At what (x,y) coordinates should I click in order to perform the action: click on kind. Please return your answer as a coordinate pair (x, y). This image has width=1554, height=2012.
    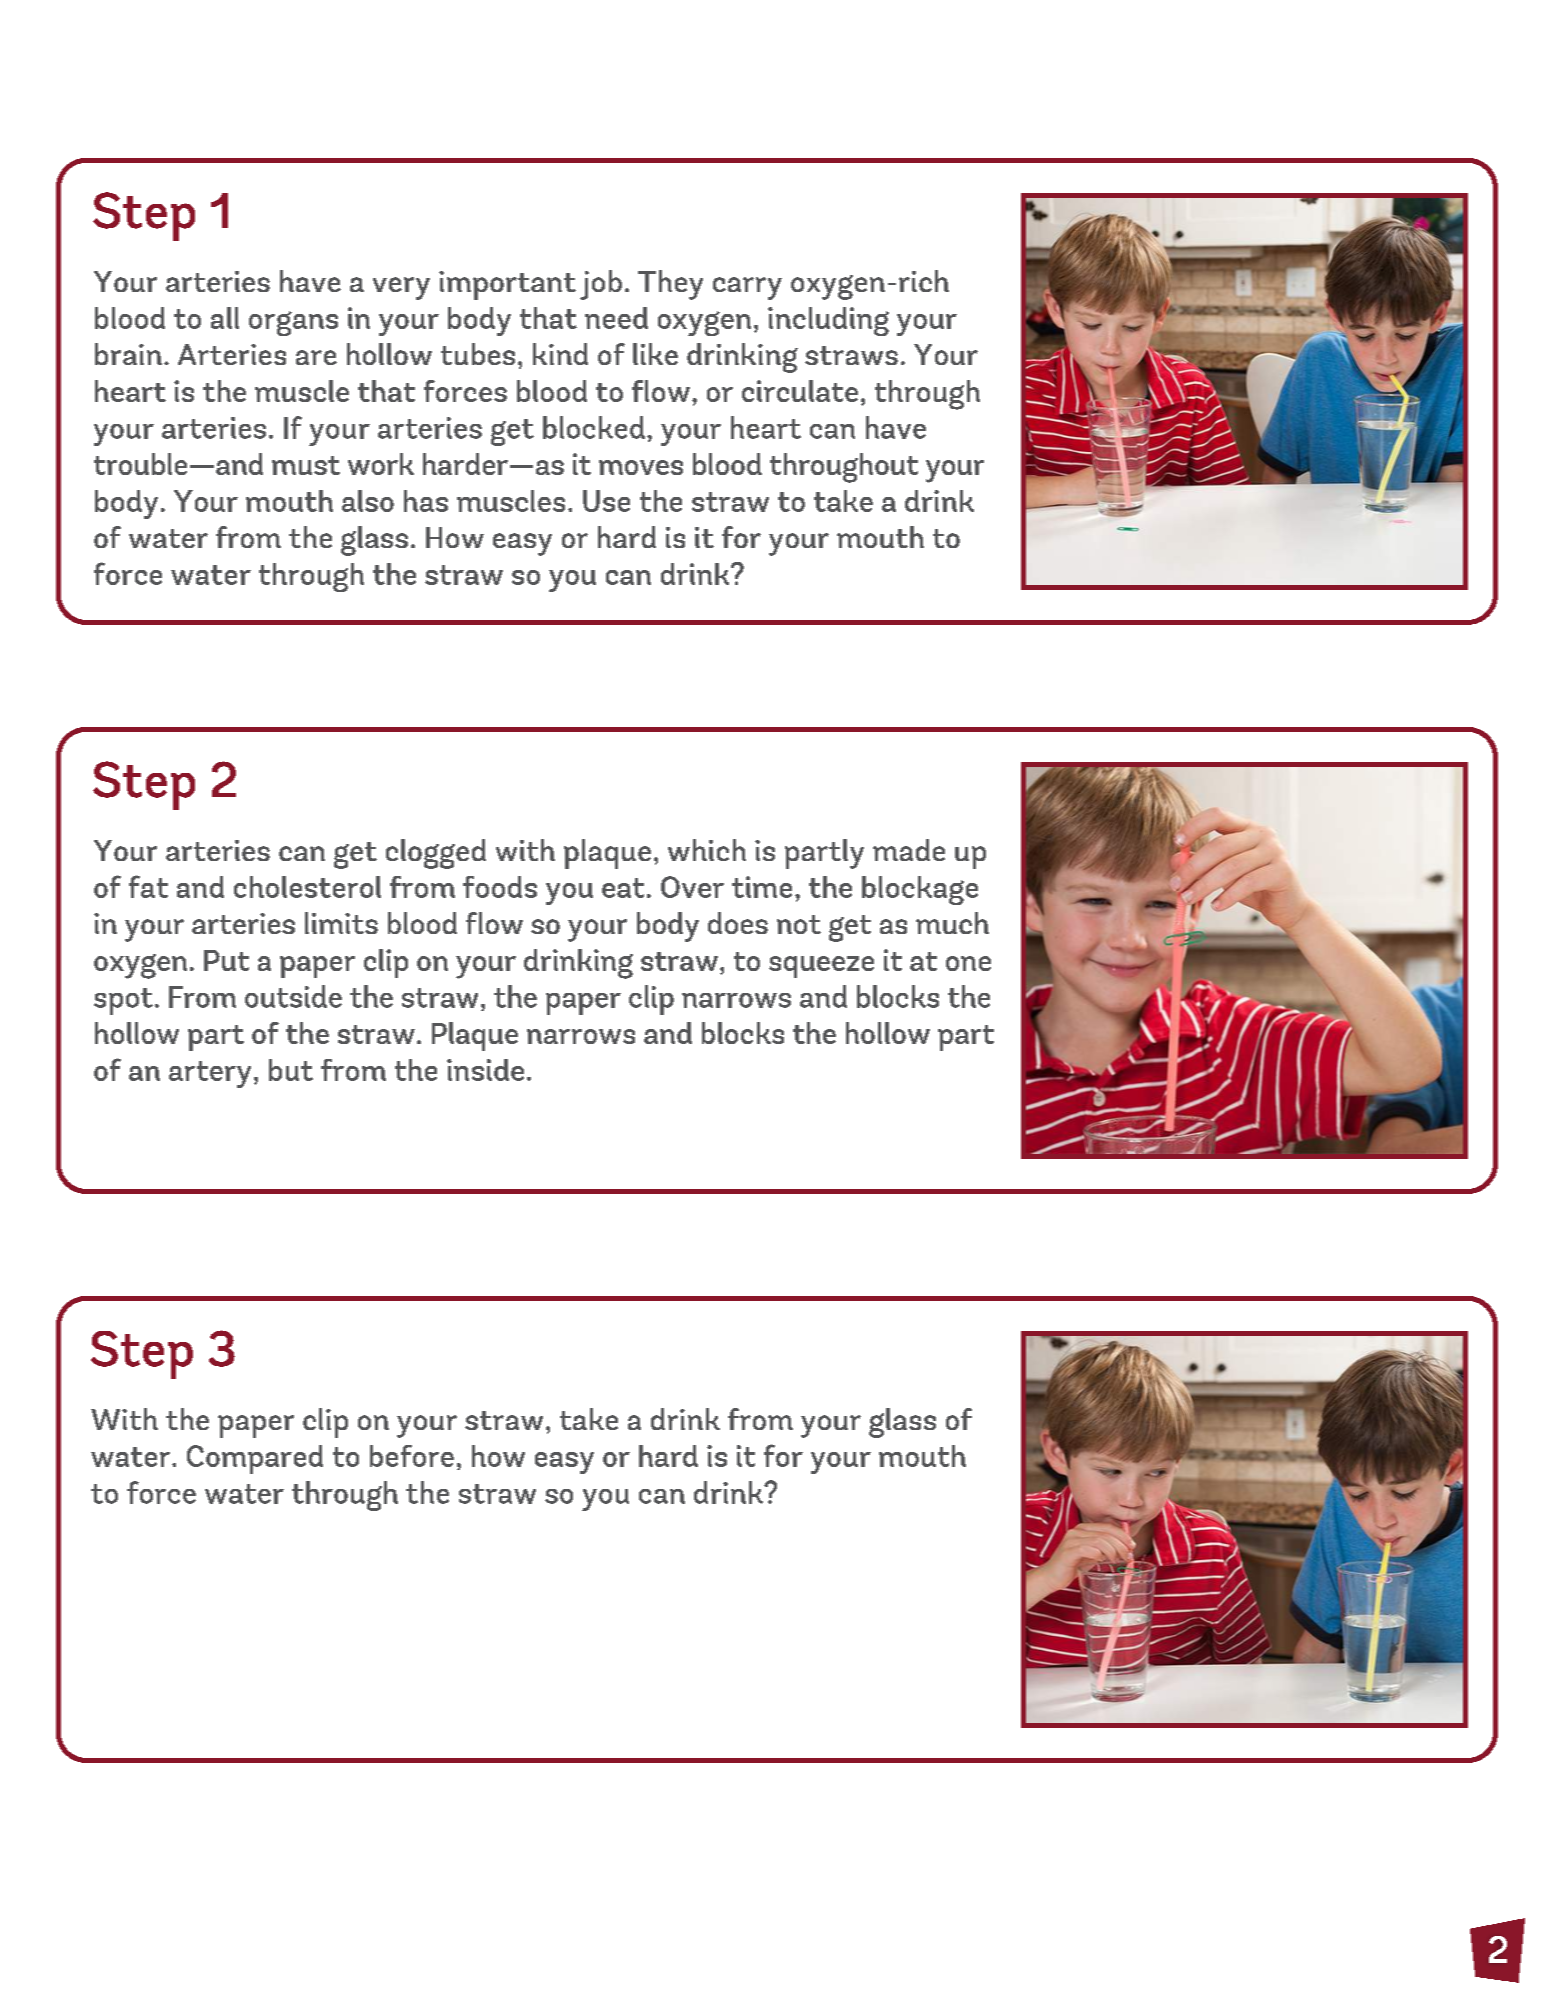
    Looking at the image, I should click on (560, 354).
